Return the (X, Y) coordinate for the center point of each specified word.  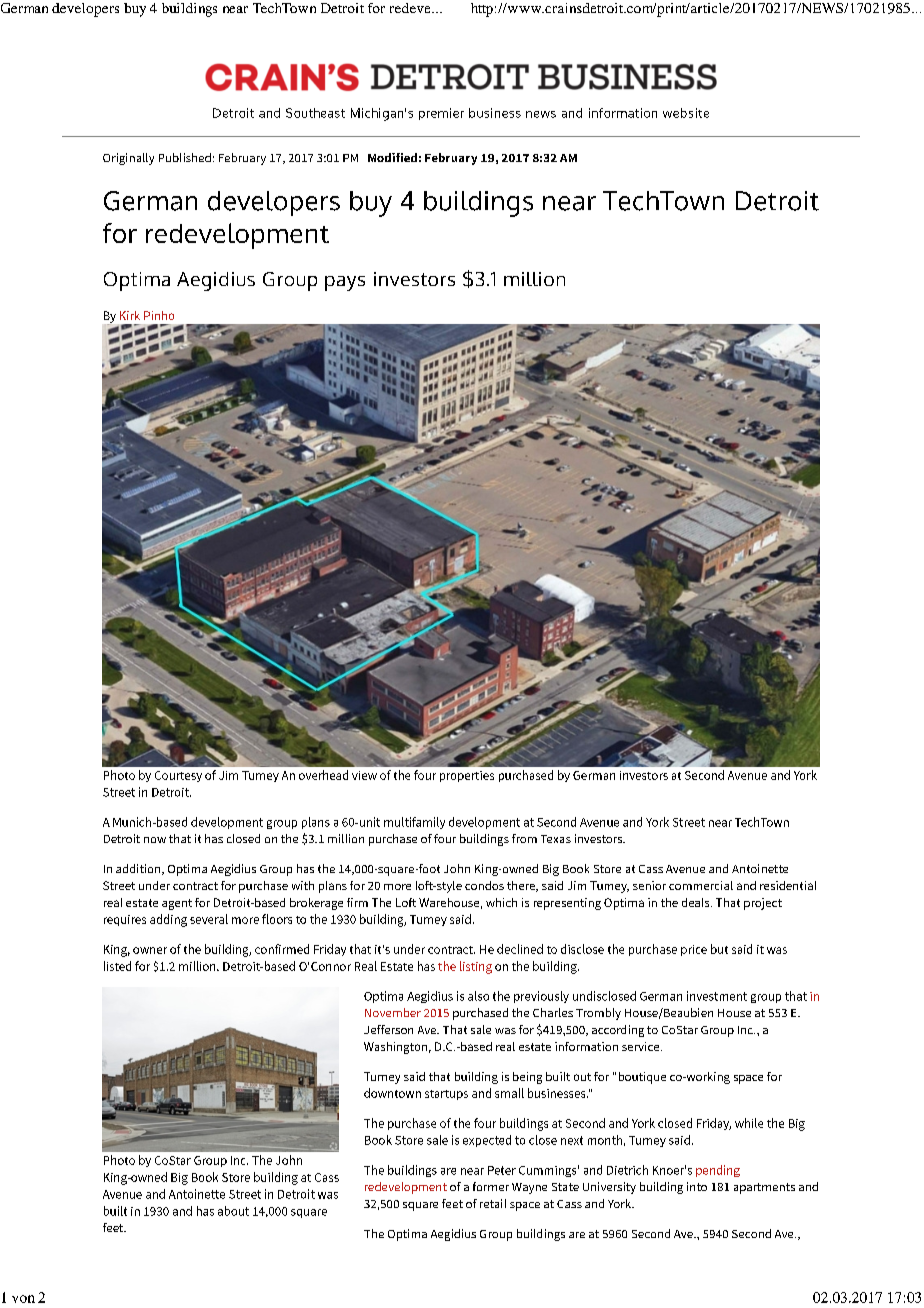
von (23, 1299)
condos (484, 885)
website (686, 113)
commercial (701, 885)
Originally (128, 159)
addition (139, 869)
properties (467, 776)
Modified (392, 157)
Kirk (130, 315)
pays (345, 283)
